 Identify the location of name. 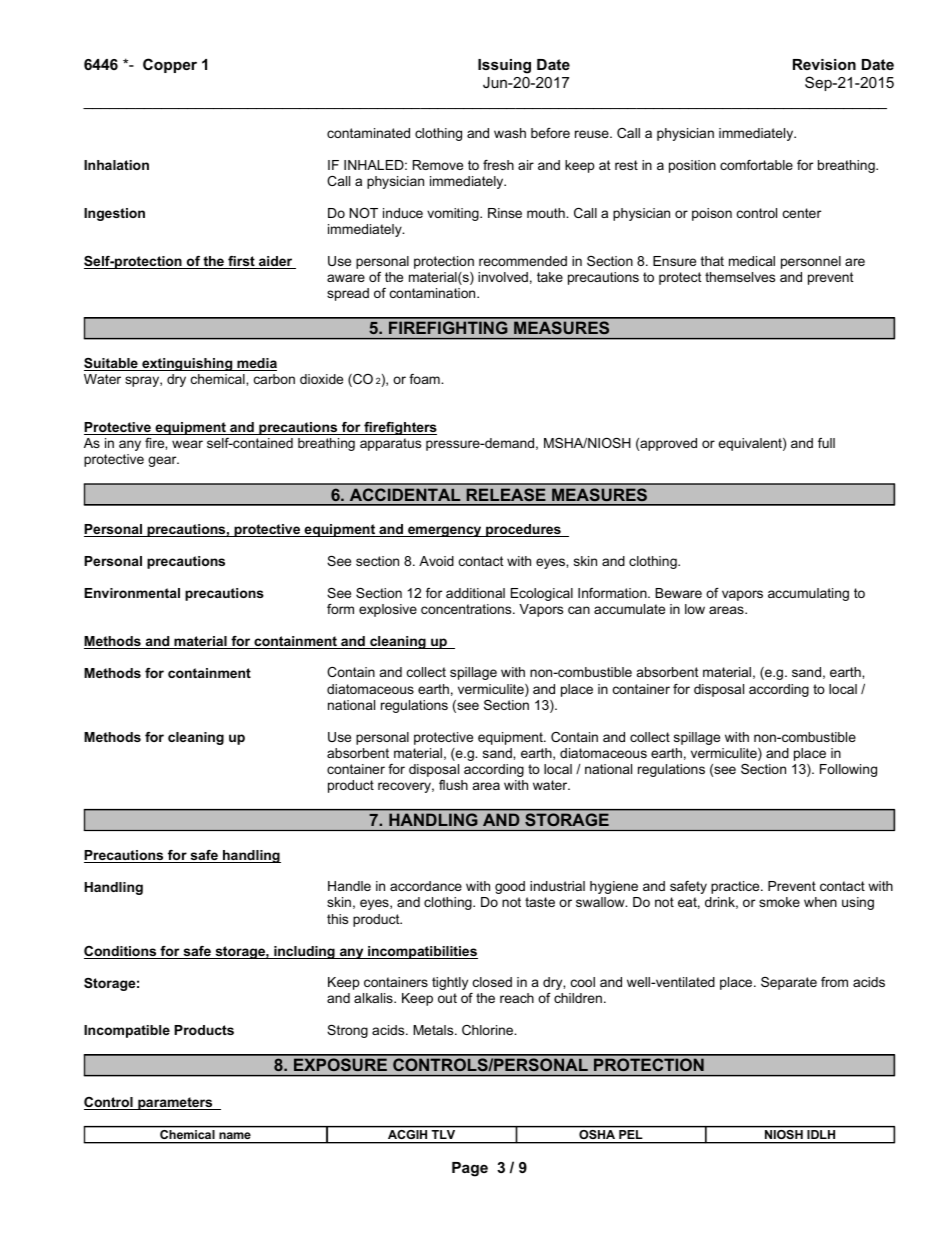
(235, 1135).
